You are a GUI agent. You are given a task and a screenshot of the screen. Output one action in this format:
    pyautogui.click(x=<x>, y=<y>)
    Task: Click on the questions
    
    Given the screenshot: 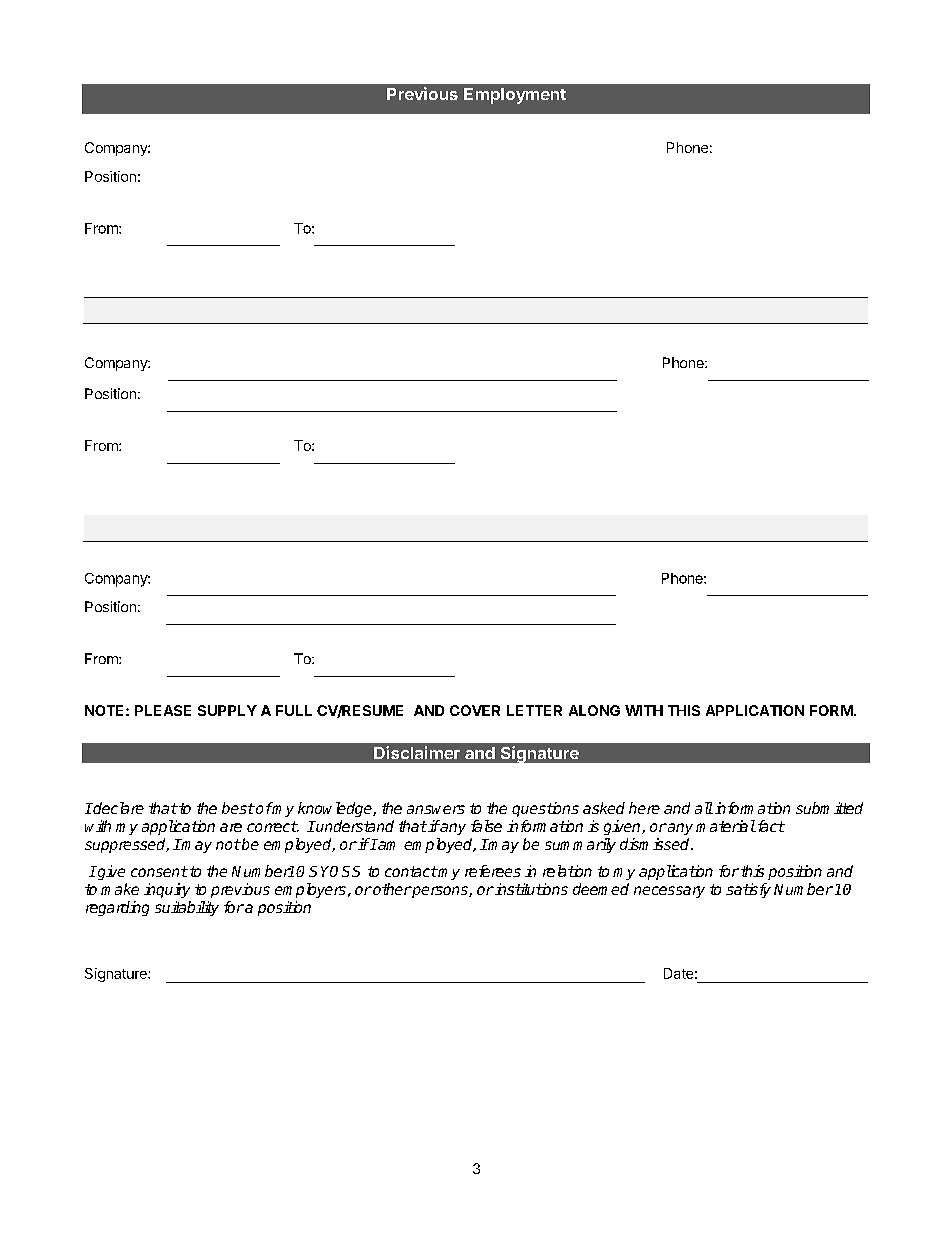 What is the action you would take?
    pyautogui.click(x=545, y=809)
